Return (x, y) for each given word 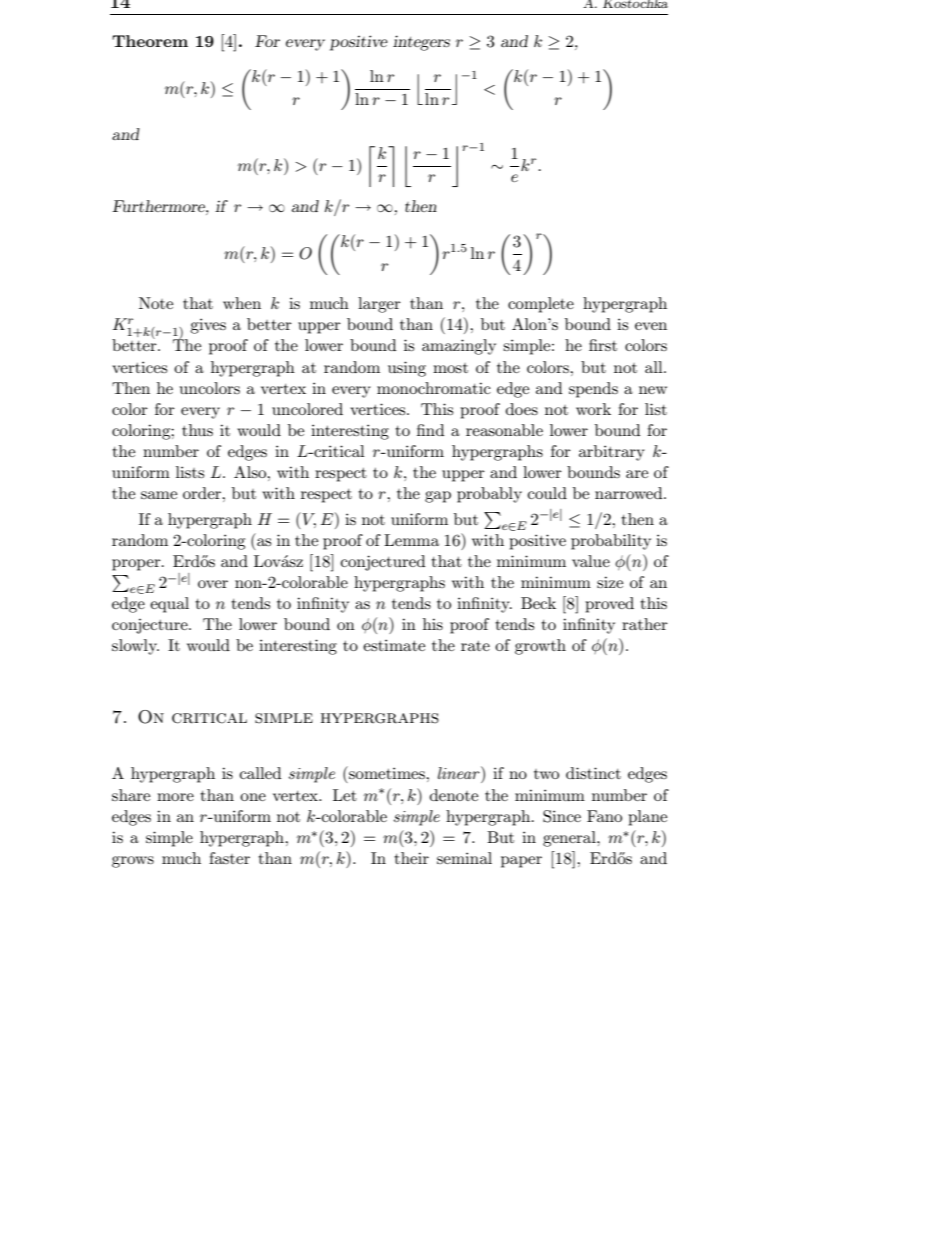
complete (541, 305)
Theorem (150, 41)
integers (421, 43)
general (570, 839)
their (411, 858)
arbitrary (612, 453)
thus (197, 430)
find (430, 430)
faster (229, 858)
